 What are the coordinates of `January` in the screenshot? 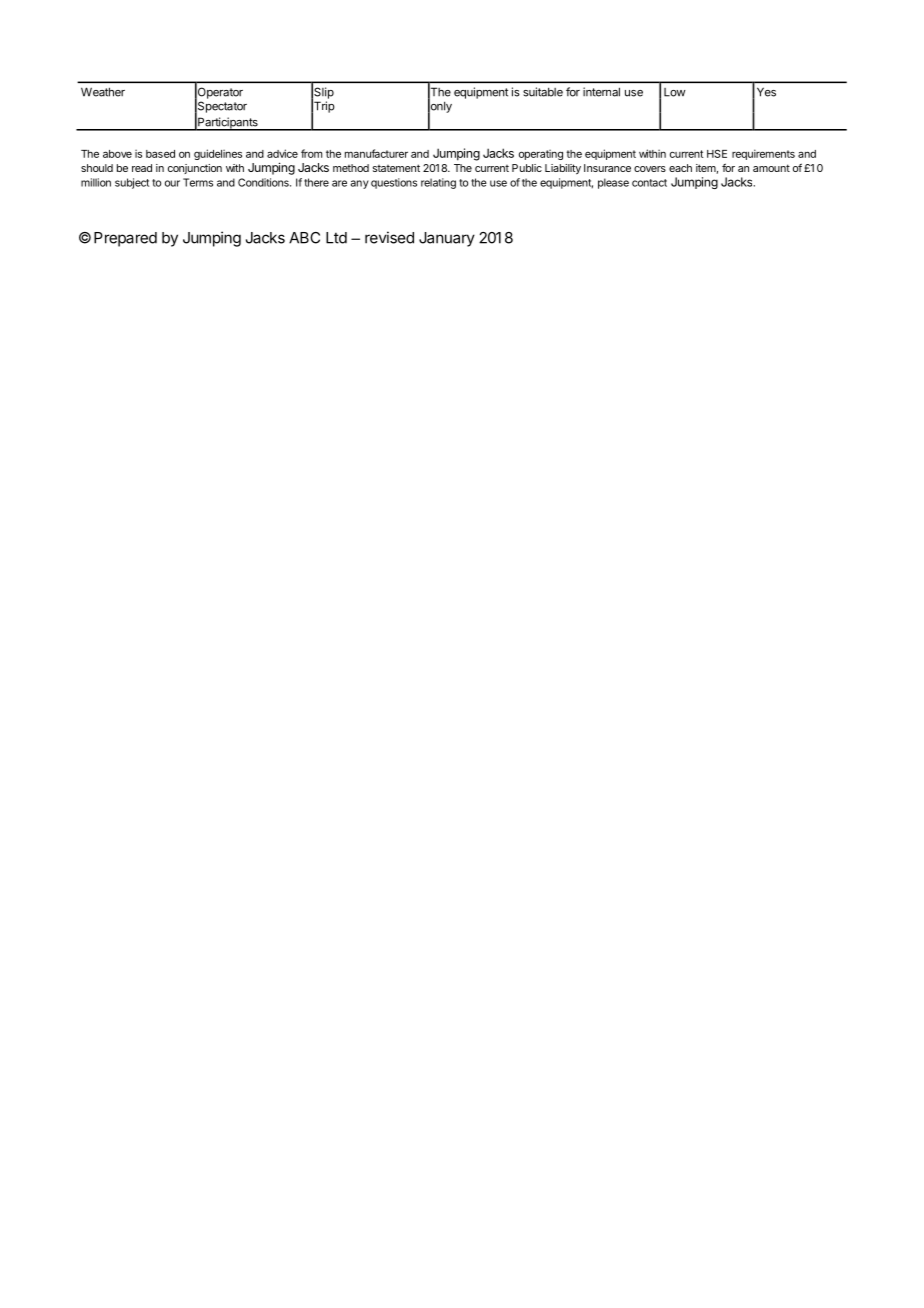 It's located at (447, 239).
